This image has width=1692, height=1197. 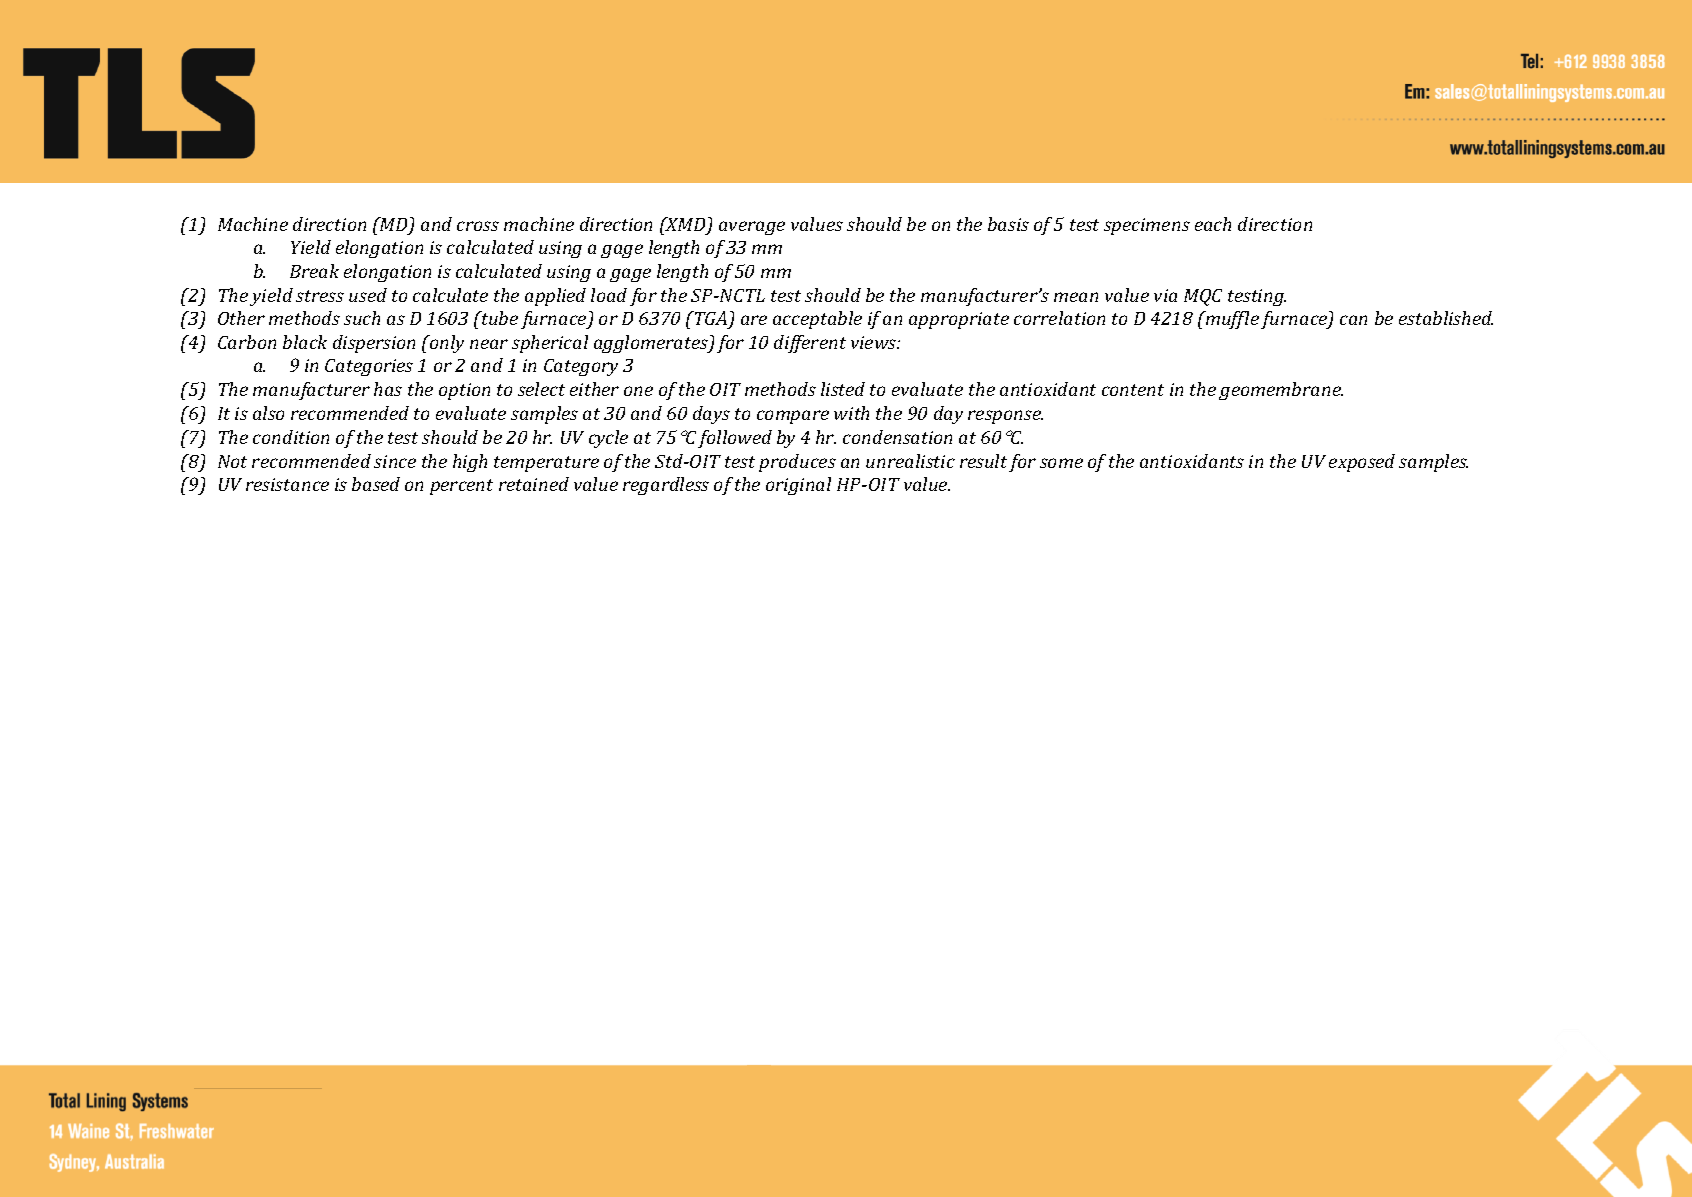 What do you see at coordinates (609, 295) in the image?
I see `load` at bounding box center [609, 295].
